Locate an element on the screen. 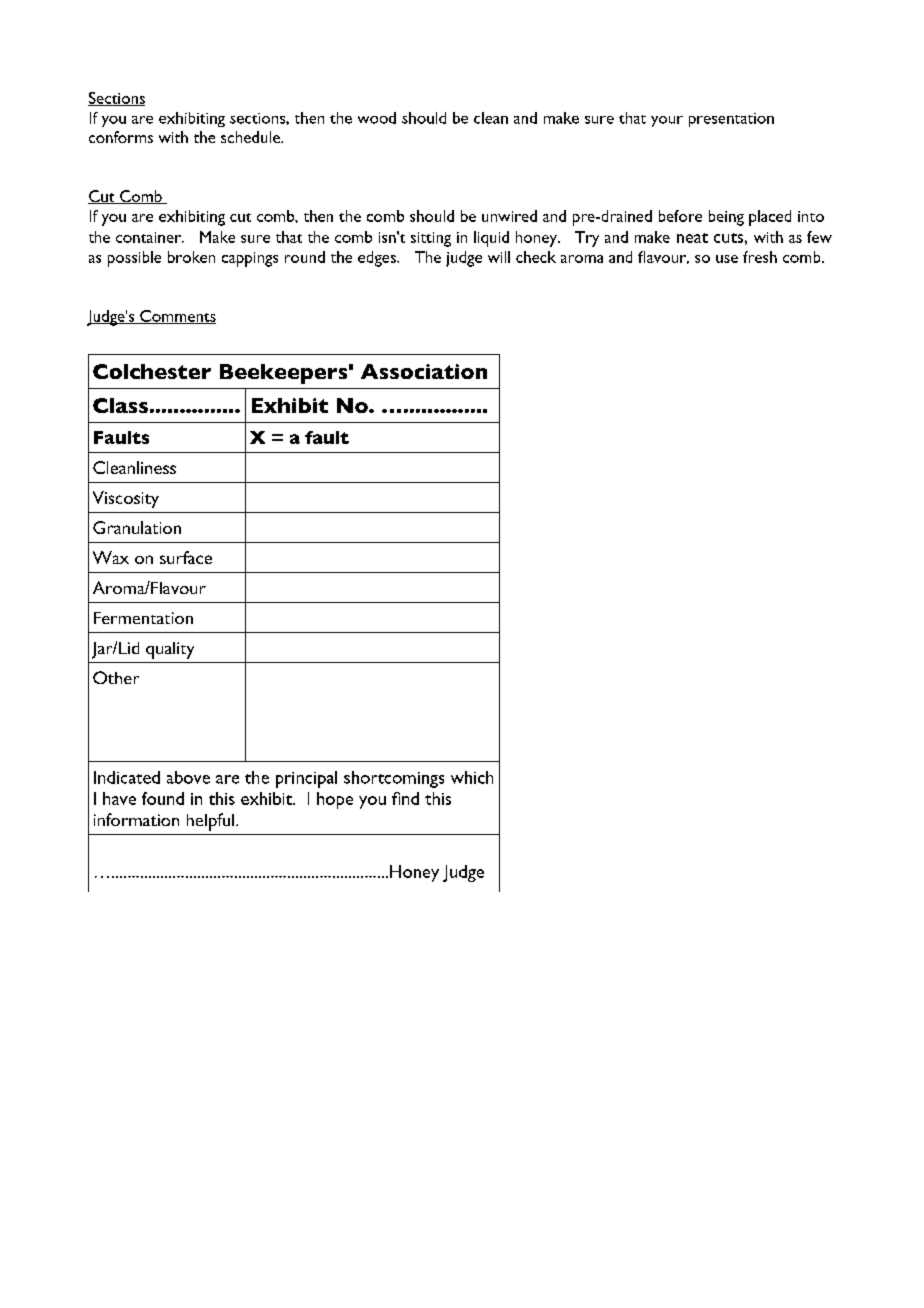 The height and width of the screenshot is (1308, 924). Comments is located at coordinates (177, 317).
